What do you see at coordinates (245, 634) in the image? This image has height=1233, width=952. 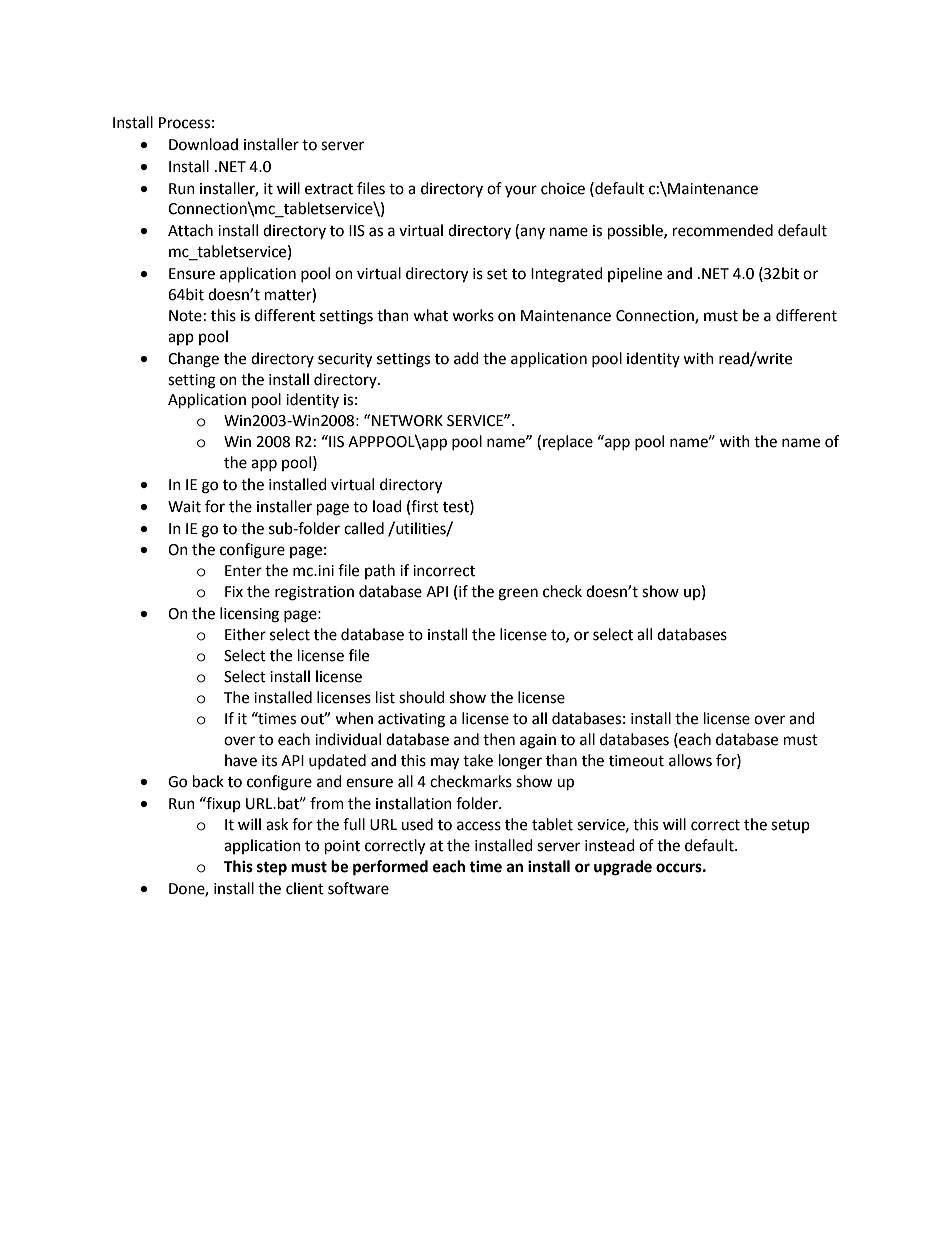 I see `Either` at bounding box center [245, 634].
